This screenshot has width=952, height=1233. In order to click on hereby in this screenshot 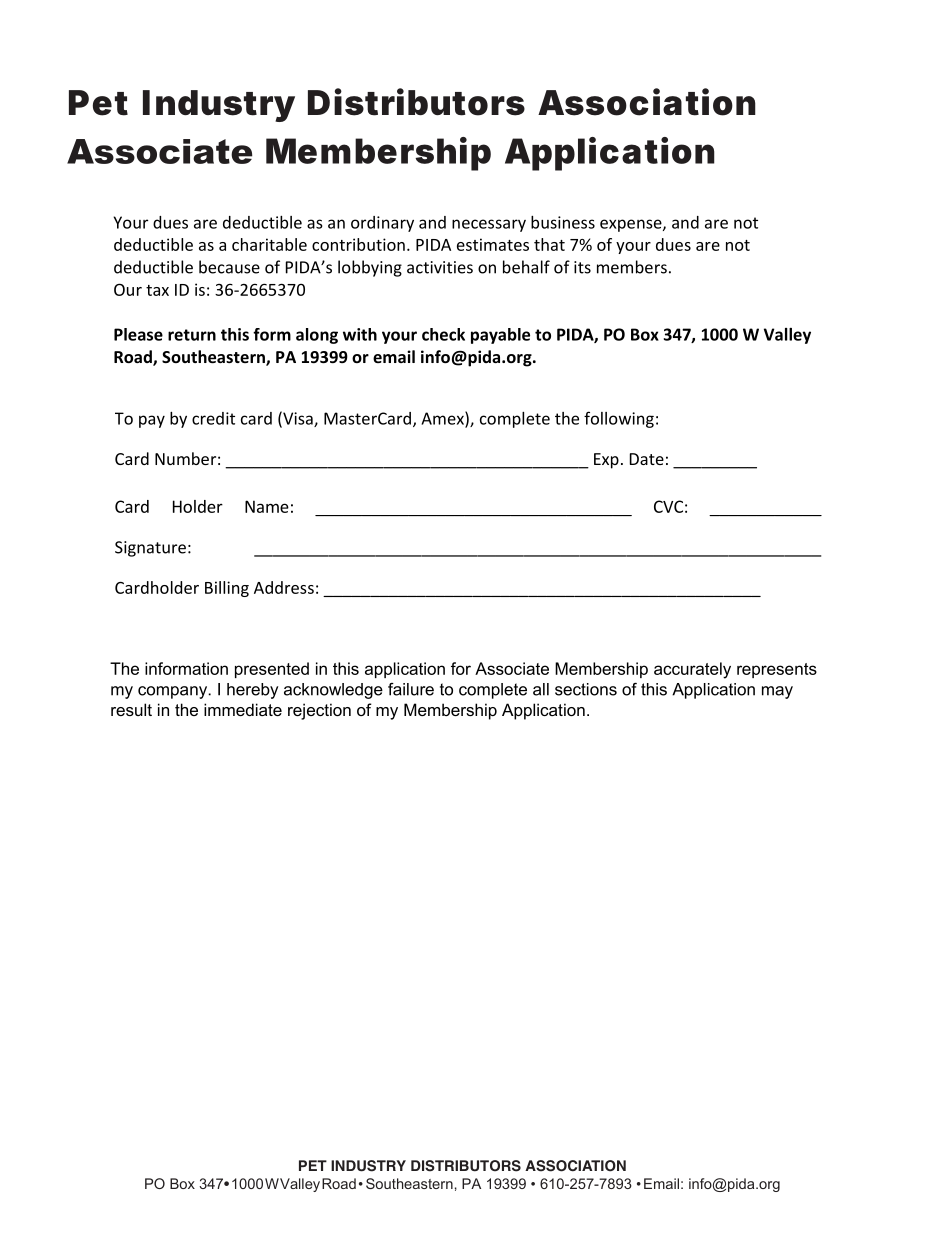, I will do `click(252, 691)`.
